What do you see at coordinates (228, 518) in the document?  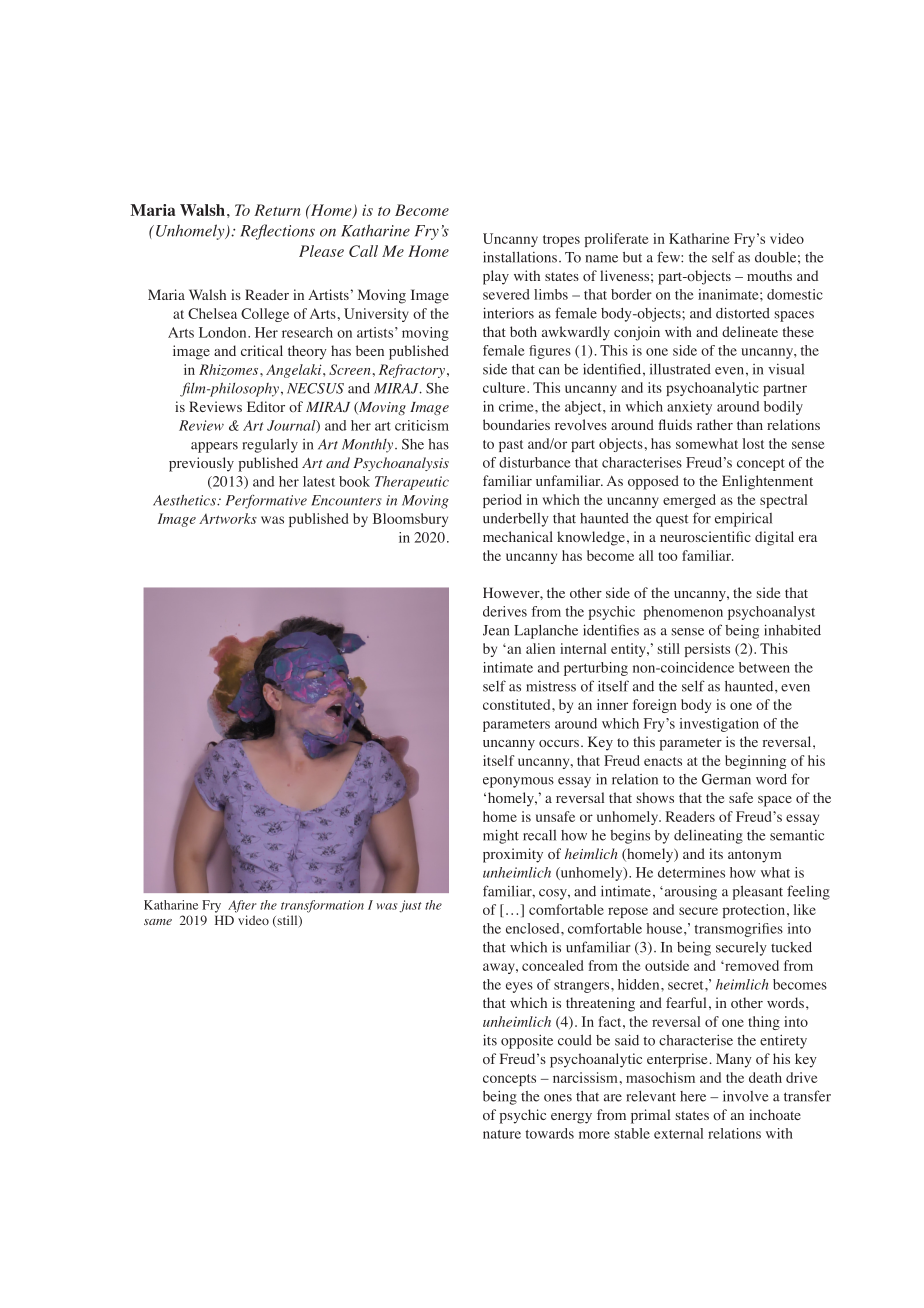 I see `Artworks` at bounding box center [228, 518].
